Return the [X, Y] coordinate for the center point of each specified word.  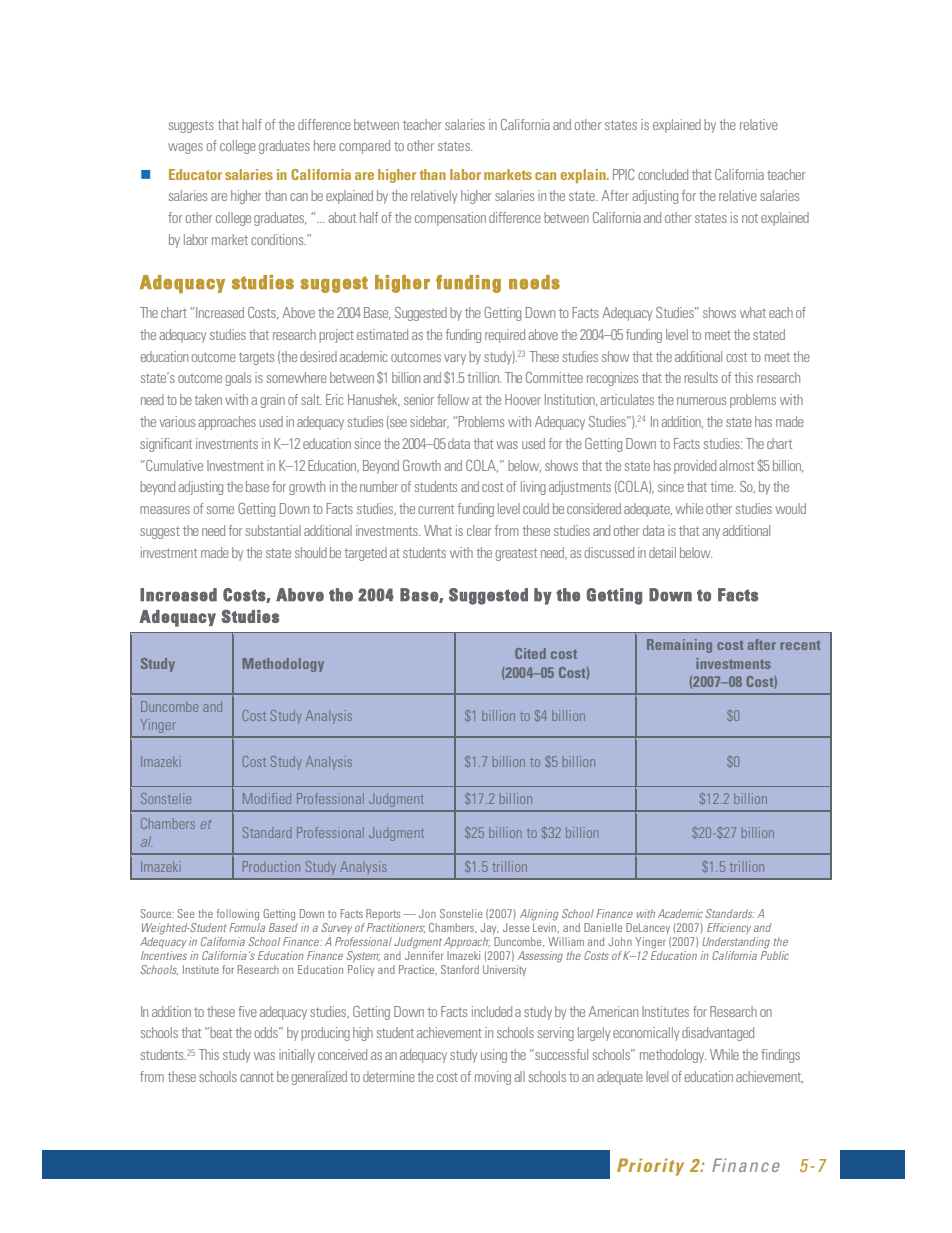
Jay [489, 928]
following [238, 915]
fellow [453, 399]
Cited [530, 653]
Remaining [679, 646]
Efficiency [729, 928]
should [311, 552]
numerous [701, 401]
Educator [195, 174]
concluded [663, 174]
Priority [650, 1167]
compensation [450, 219]
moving [493, 1078]
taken [208, 399]
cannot [257, 1077]
